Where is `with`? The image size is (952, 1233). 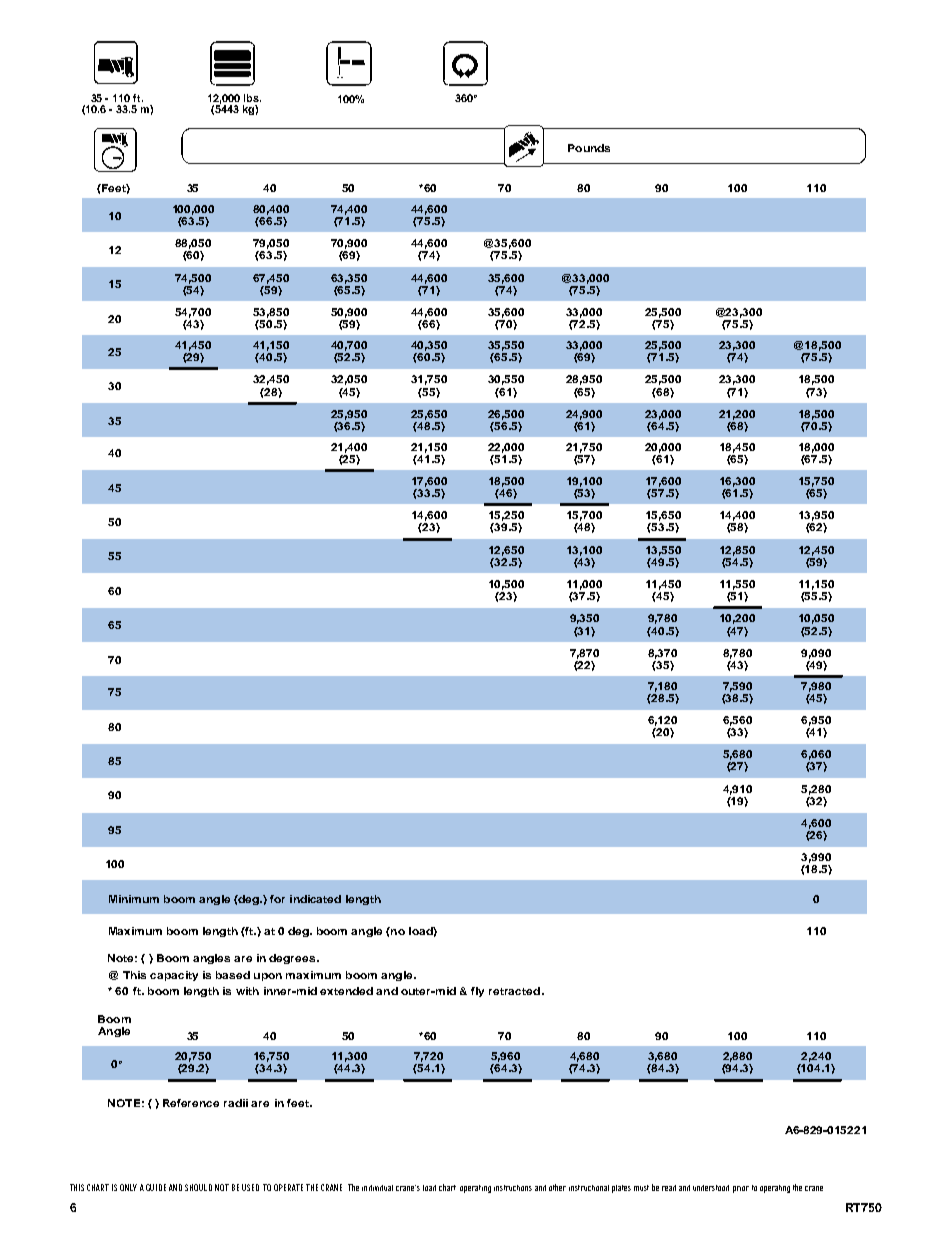 with is located at coordinates (247, 991).
